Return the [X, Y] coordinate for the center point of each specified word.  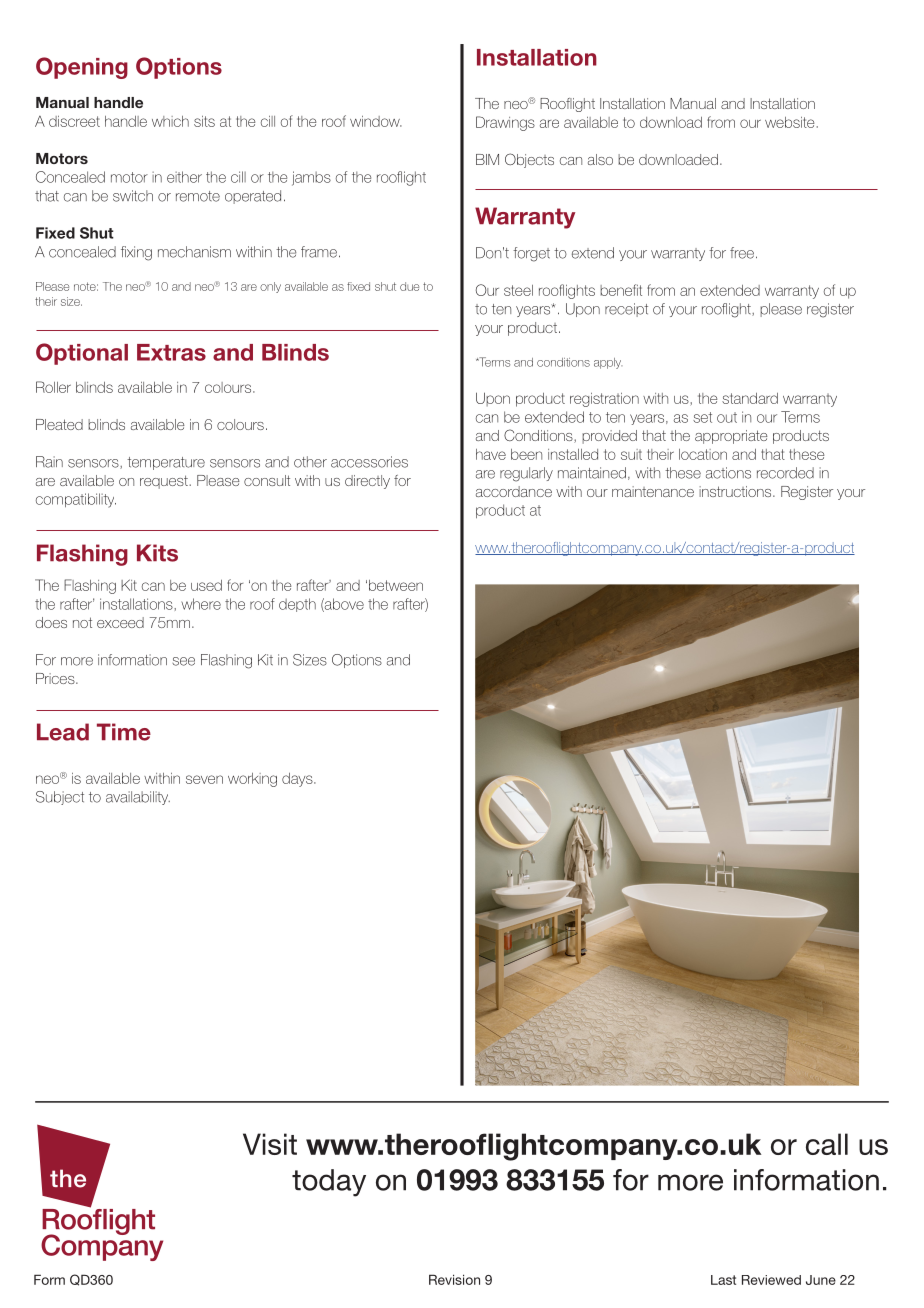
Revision [454, 1279]
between [396, 585]
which [170, 121]
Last [723, 1280]
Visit [270, 1144]
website [789, 122]
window [376, 121]
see [183, 661]
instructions [736, 491]
